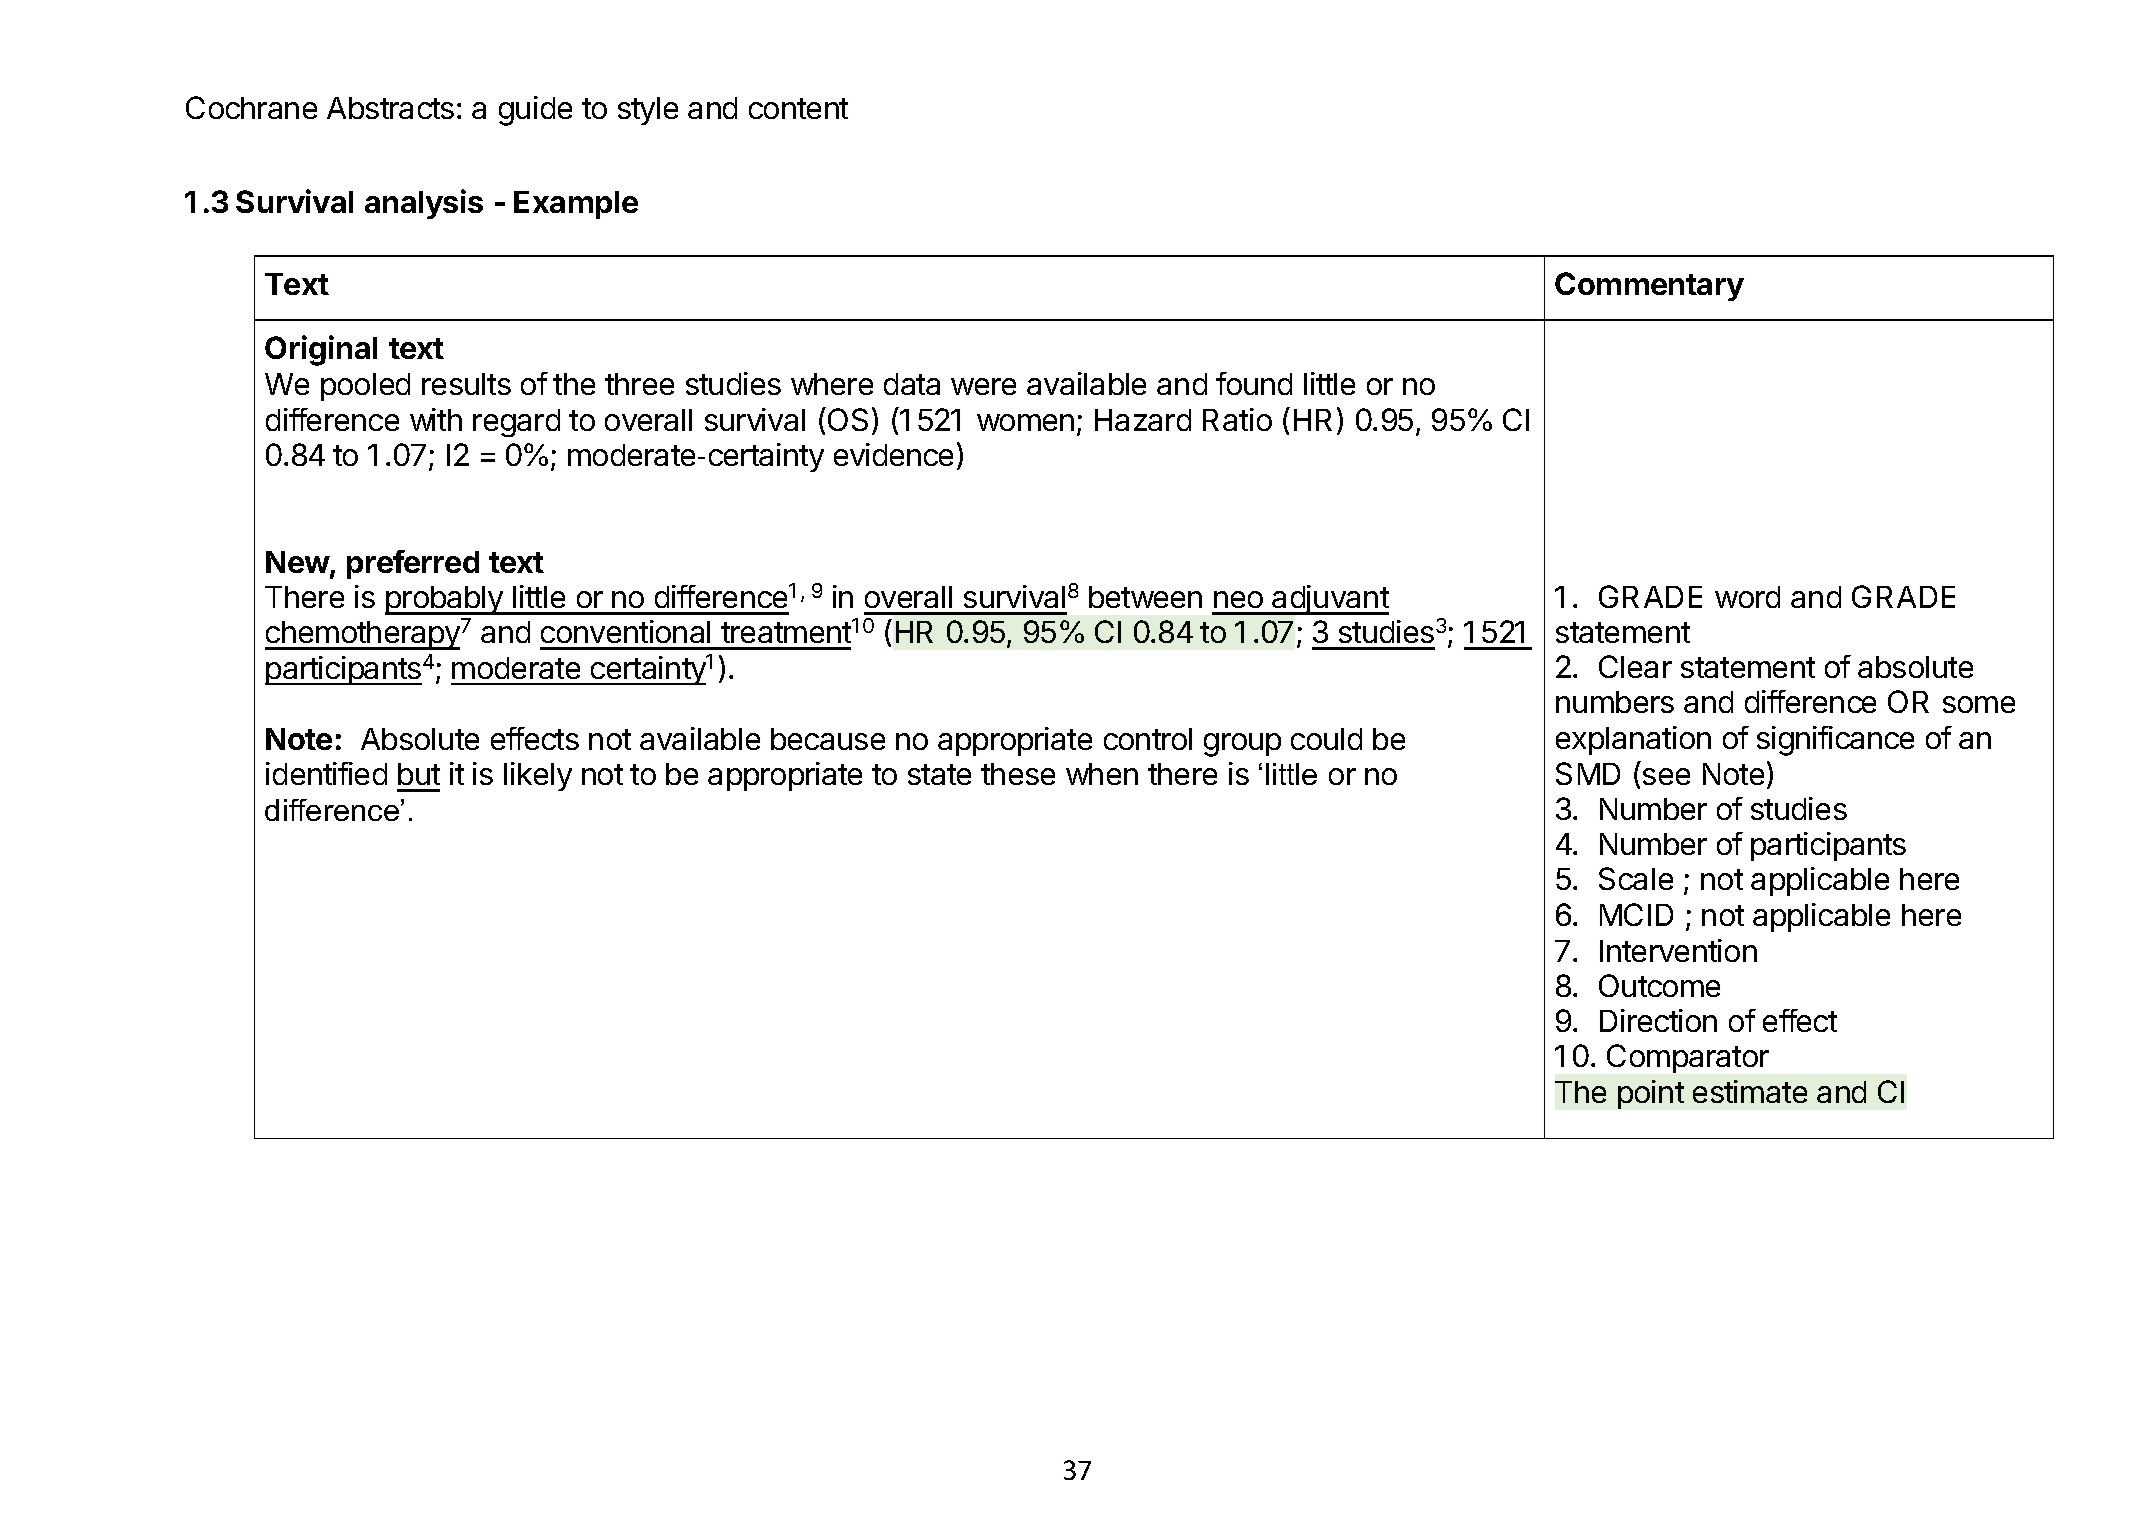 Image resolution: width=2156 pixels, height=1526 pixels. I want to click on were, so click(983, 386).
